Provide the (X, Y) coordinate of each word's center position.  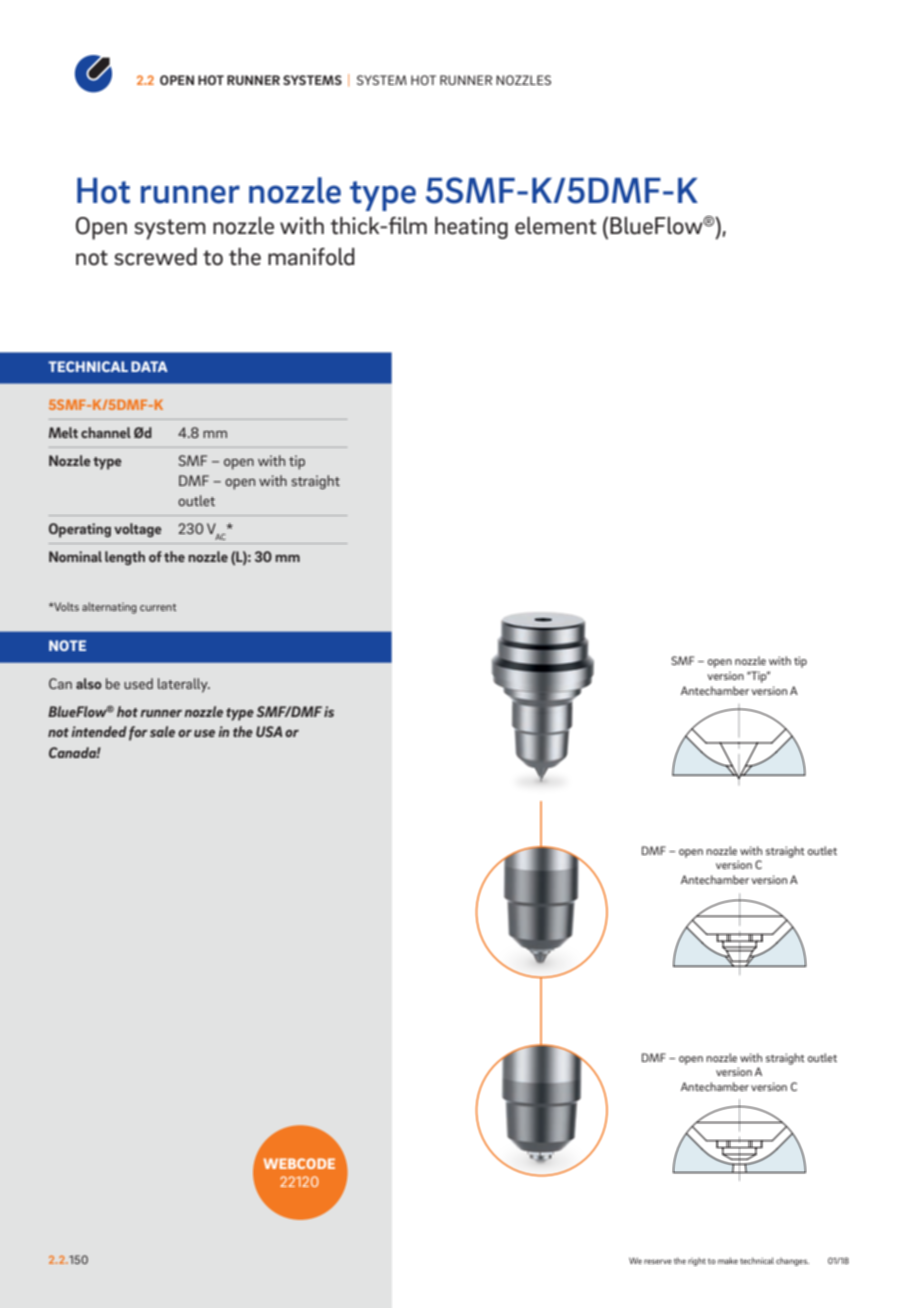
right (697, 1262)
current (158, 607)
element (556, 226)
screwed (155, 257)
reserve (658, 1261)
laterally (184, 685)
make (728, 1260)
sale (162, 731)
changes (792, 1262)
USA (269, 731)
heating (471, 228)
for (138, 733)
